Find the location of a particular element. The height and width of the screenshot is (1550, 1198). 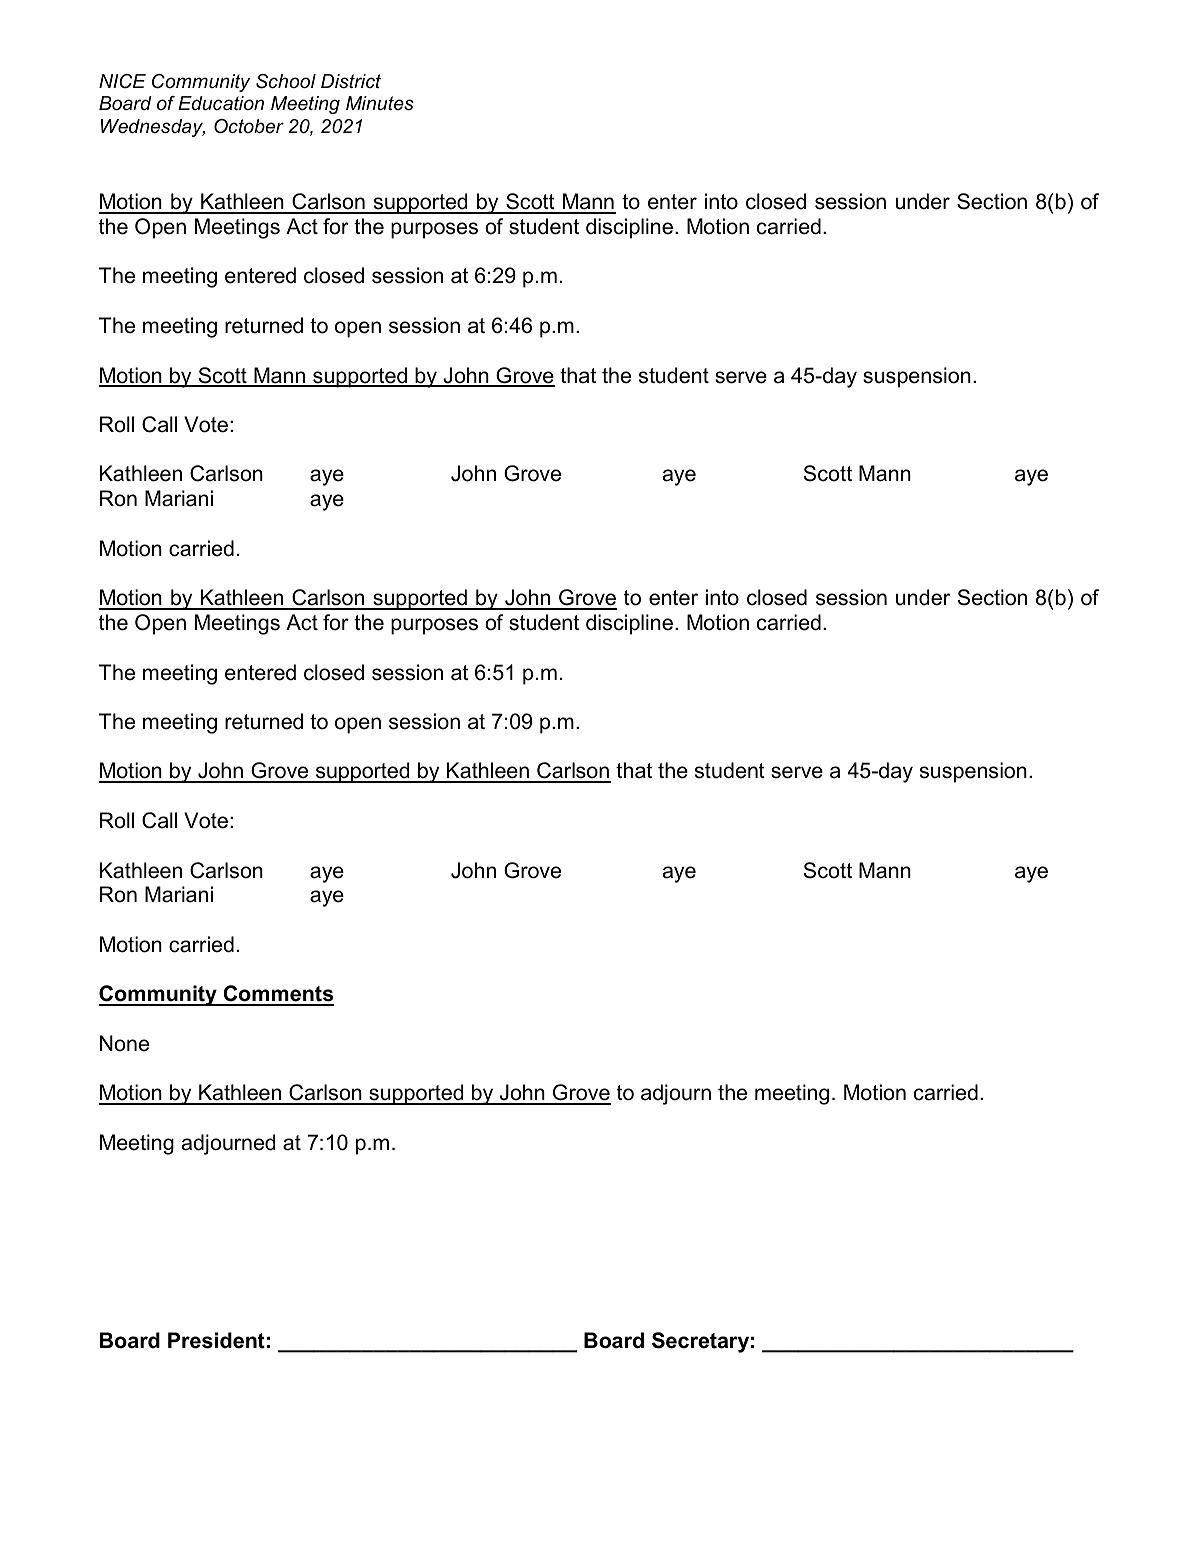

October is located at coordinates (249, 126).
